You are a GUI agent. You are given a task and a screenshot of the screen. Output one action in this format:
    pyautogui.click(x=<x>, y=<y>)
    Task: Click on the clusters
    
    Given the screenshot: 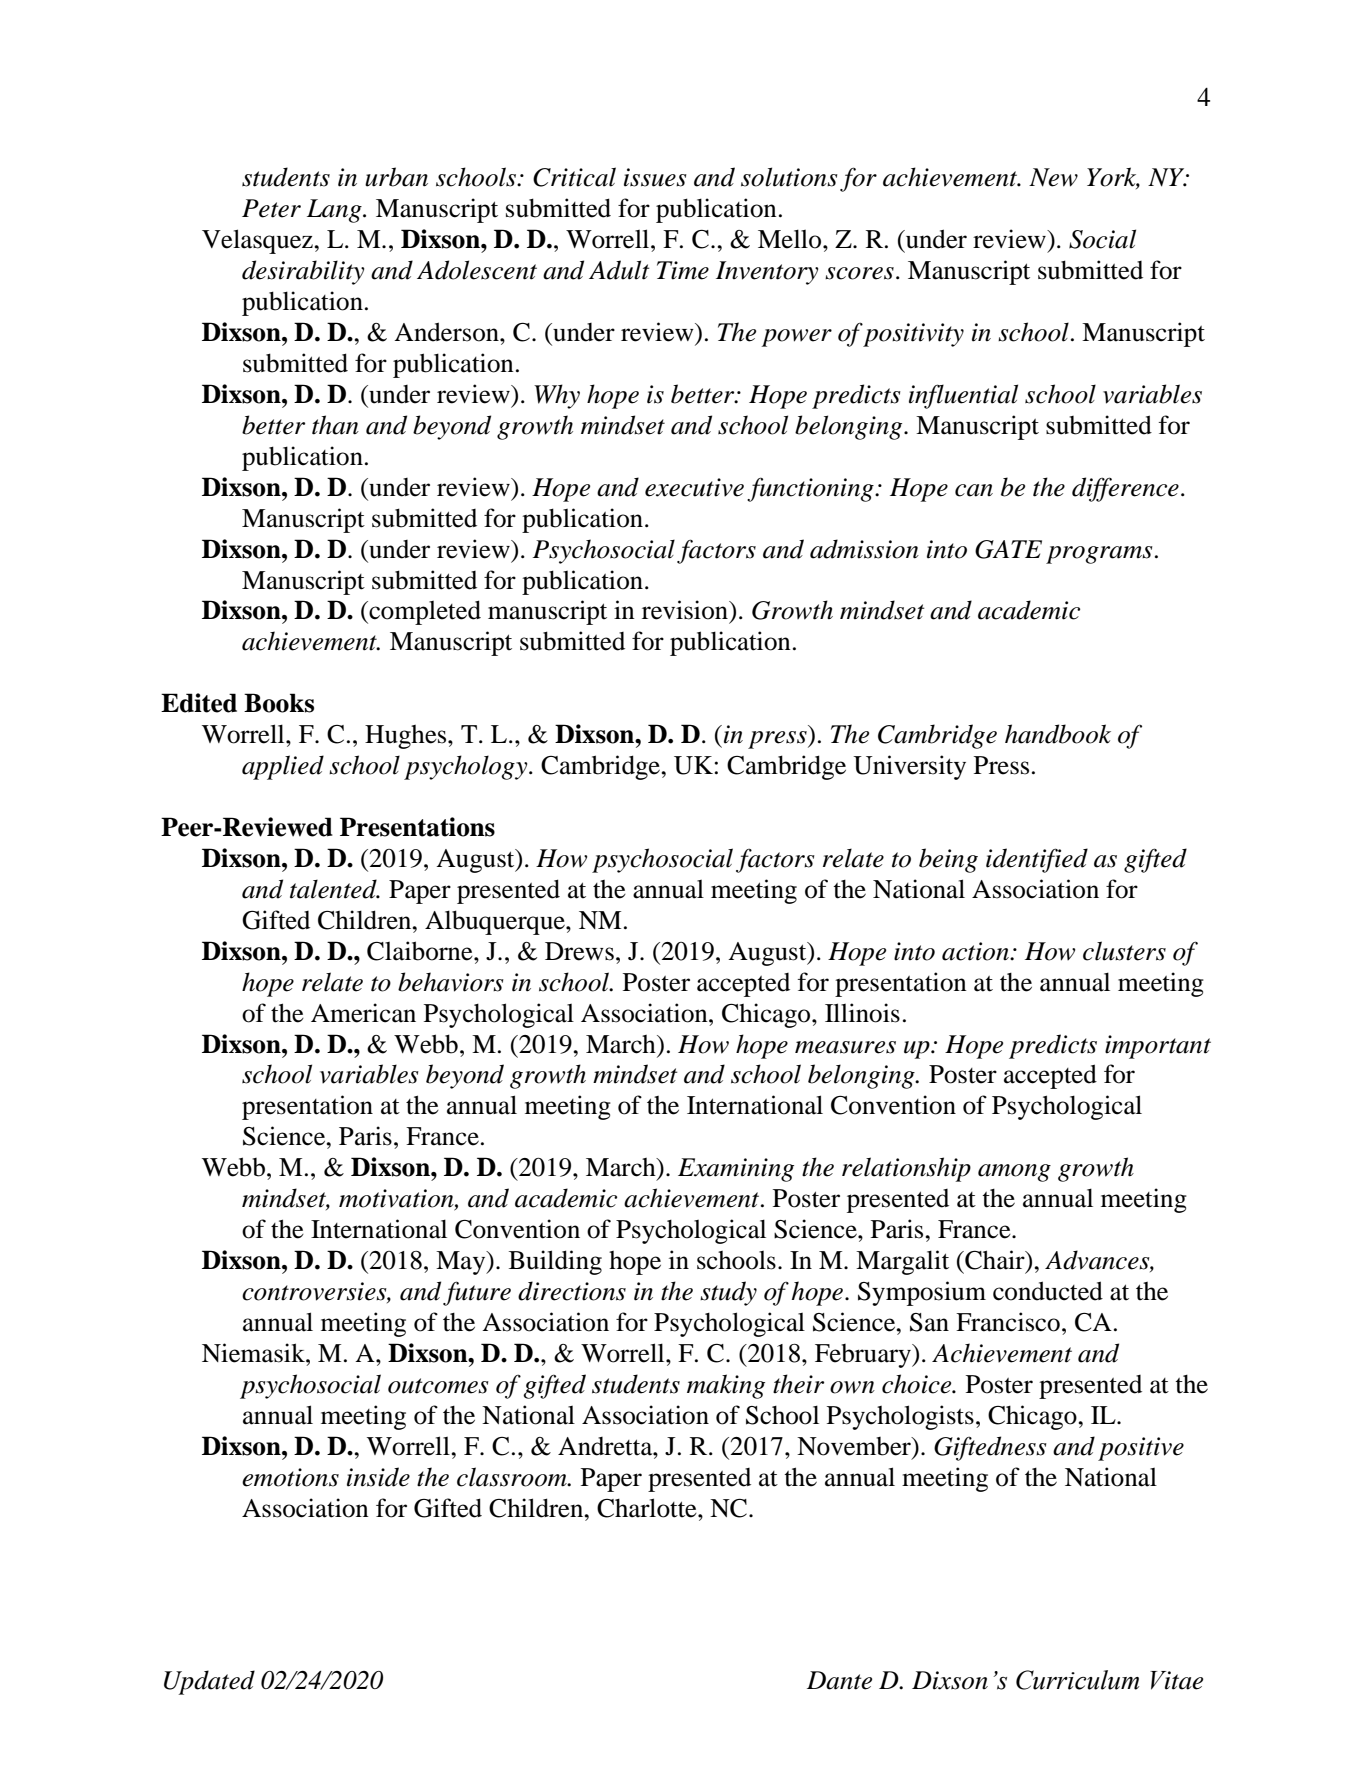 What is the action you would take?
    pyautogui.click(x=1124, y=951)
